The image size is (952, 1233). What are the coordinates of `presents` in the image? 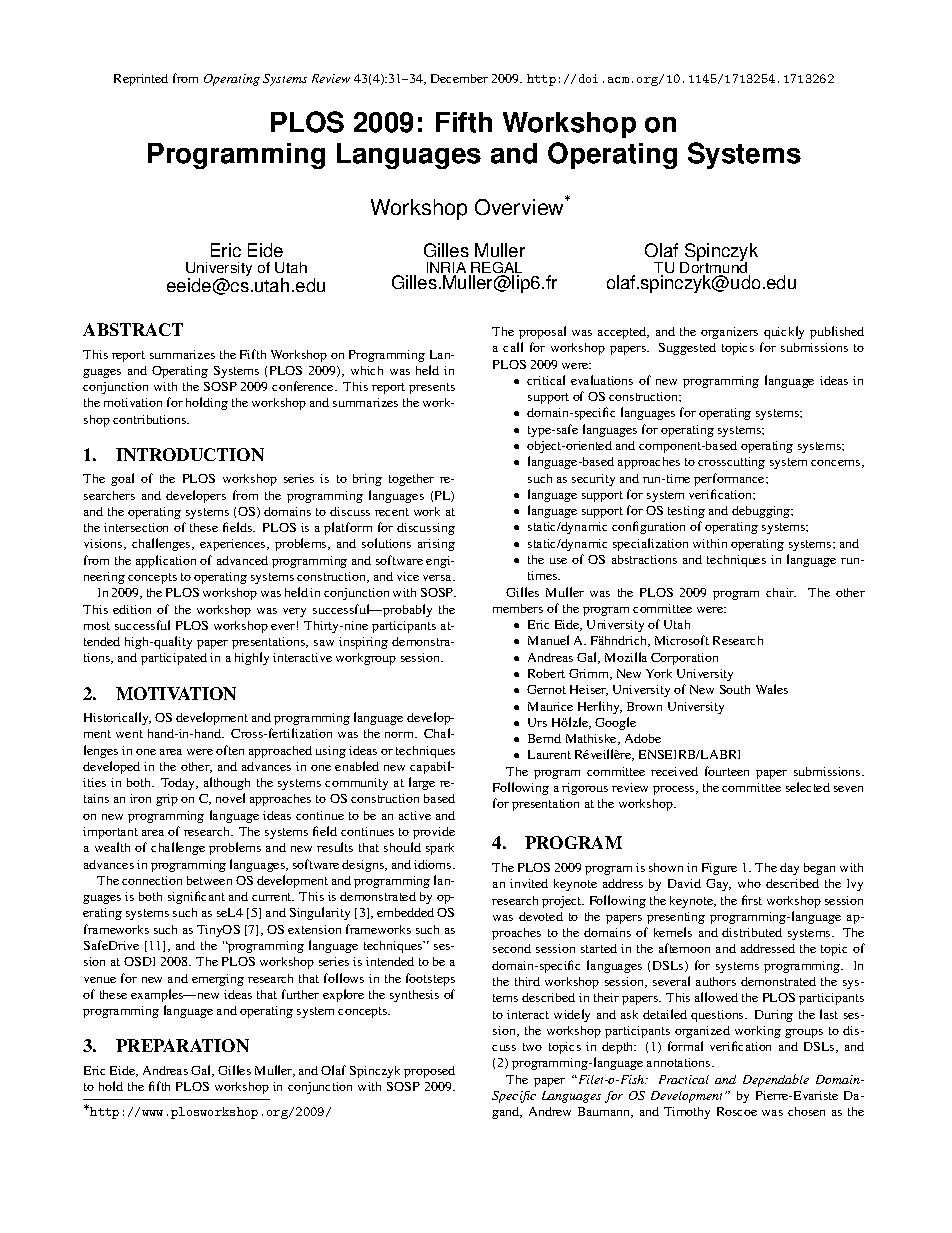 It's located at (432, 388).
